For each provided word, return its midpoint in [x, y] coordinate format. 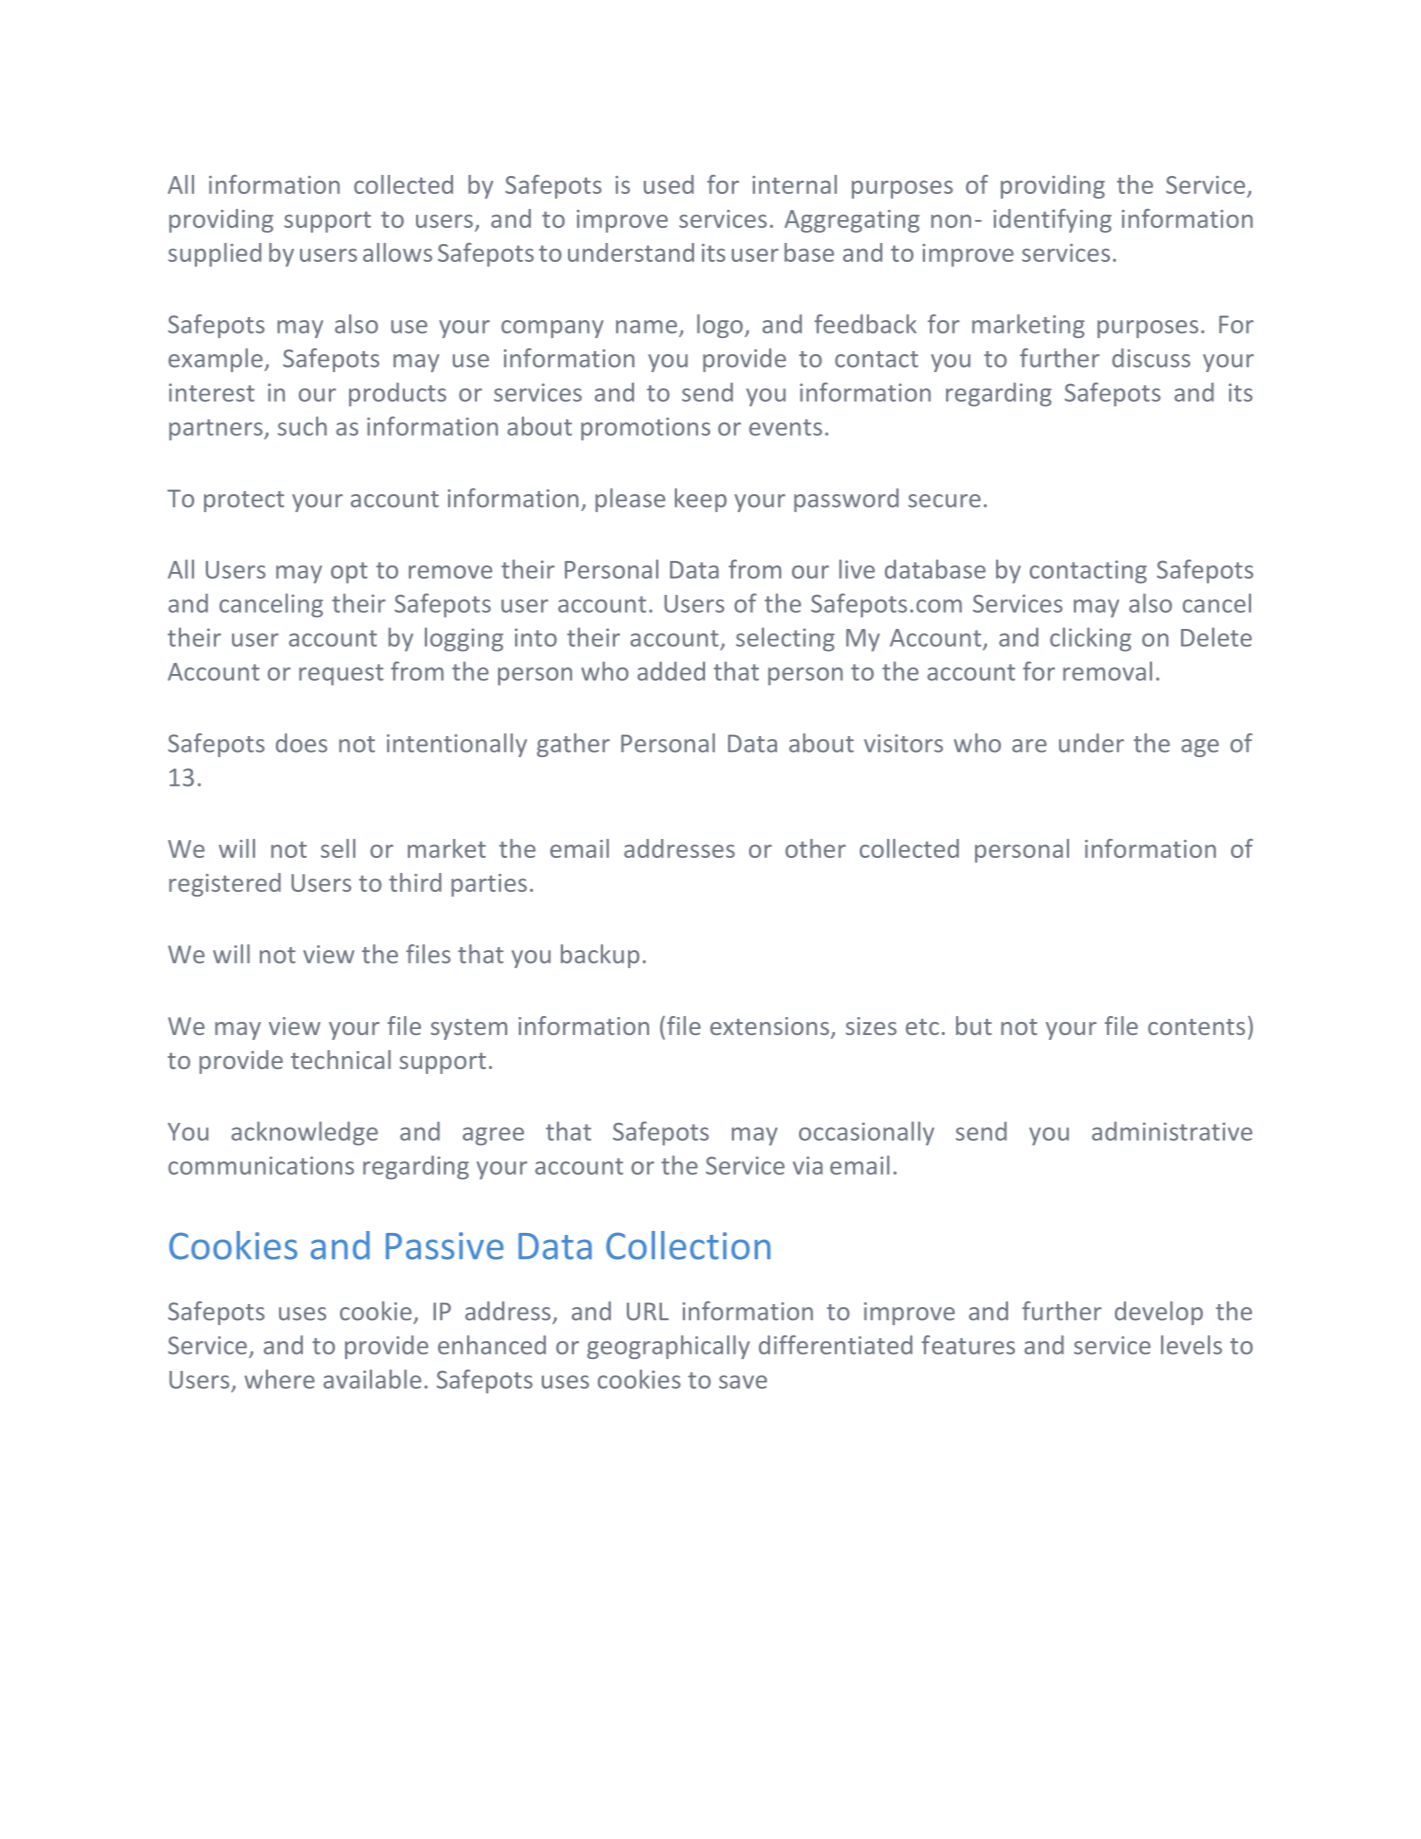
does [301, 743]
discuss [1151, 358]
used [669, 184]
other [815, 848]
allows [397, 252]
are [1029, 746]
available [372, 1379]
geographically [668, 1347]
